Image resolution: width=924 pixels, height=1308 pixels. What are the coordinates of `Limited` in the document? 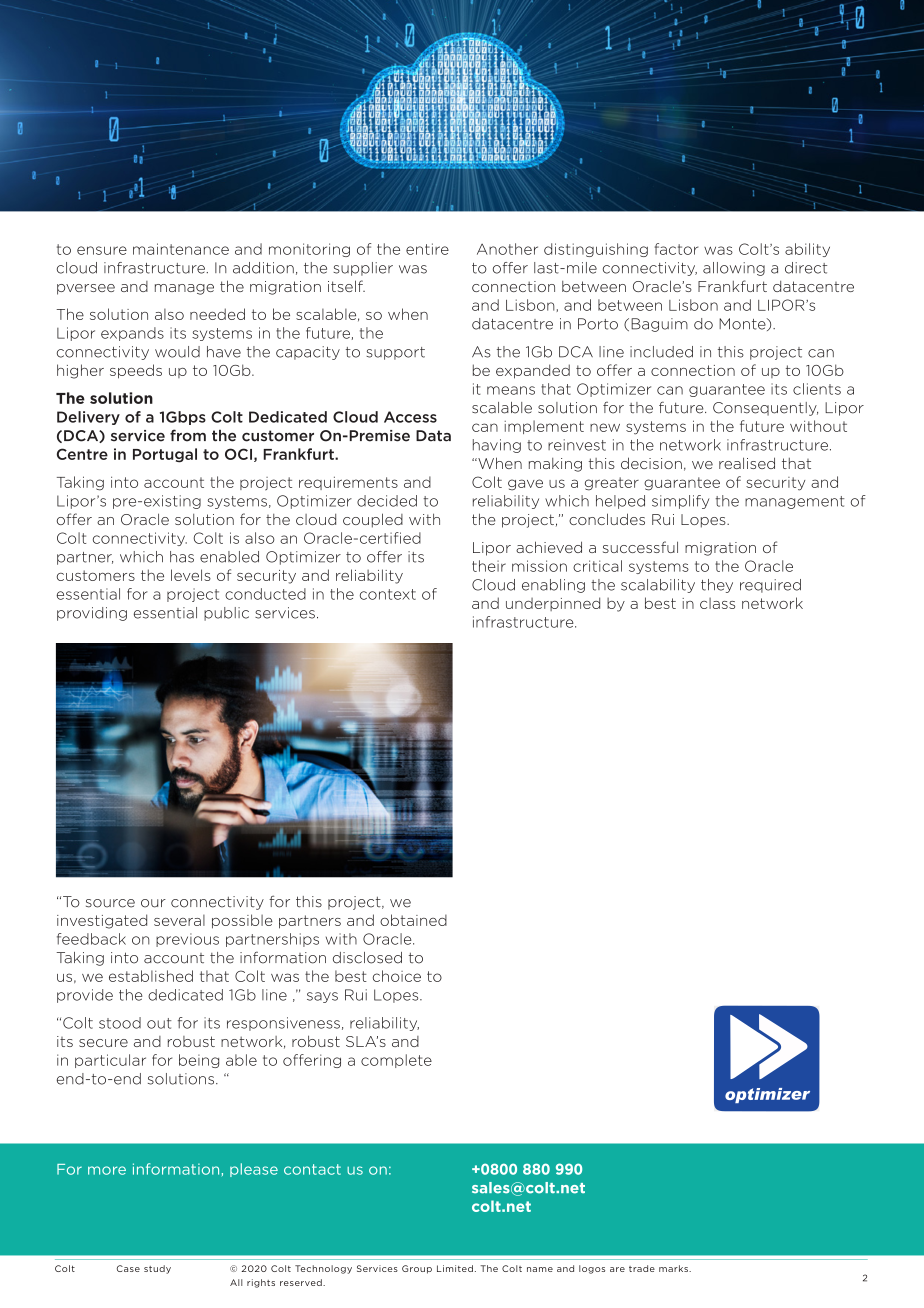 It's located at (455, 1268).
